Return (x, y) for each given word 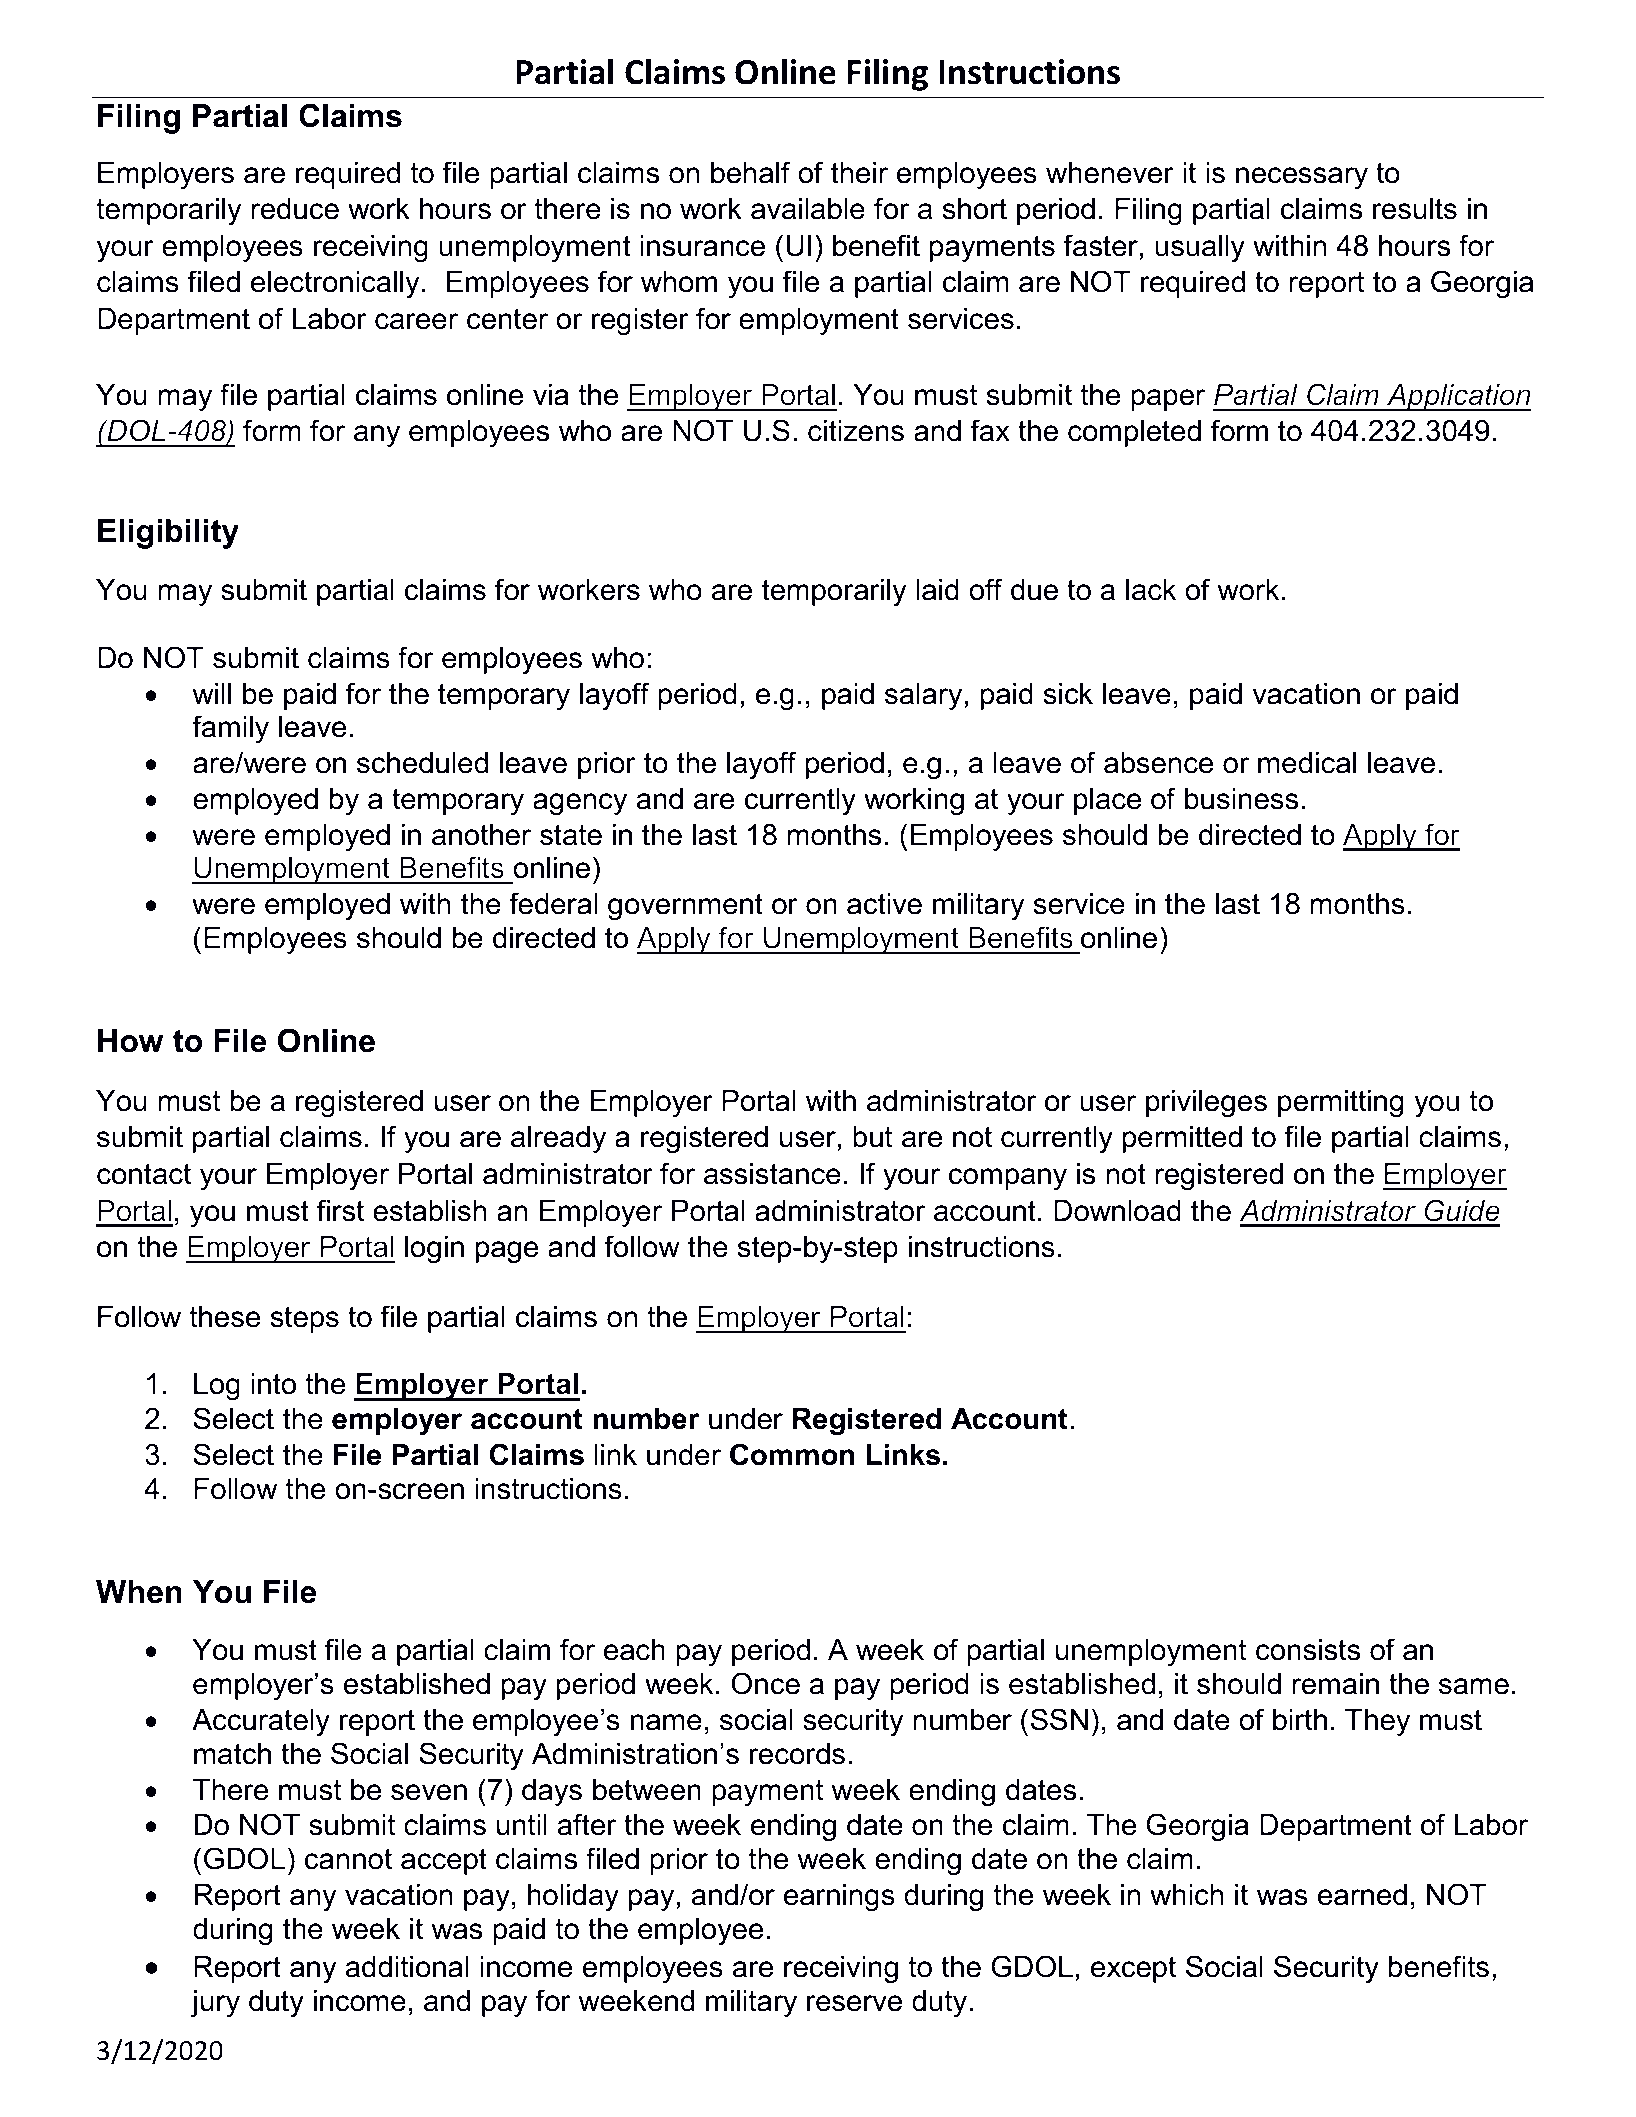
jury (215, 2003)
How (131, 1041)
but (872, 1137)
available (808, 209)
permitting (1340, 1103)
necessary (1302, 178)
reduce (295, 209)
